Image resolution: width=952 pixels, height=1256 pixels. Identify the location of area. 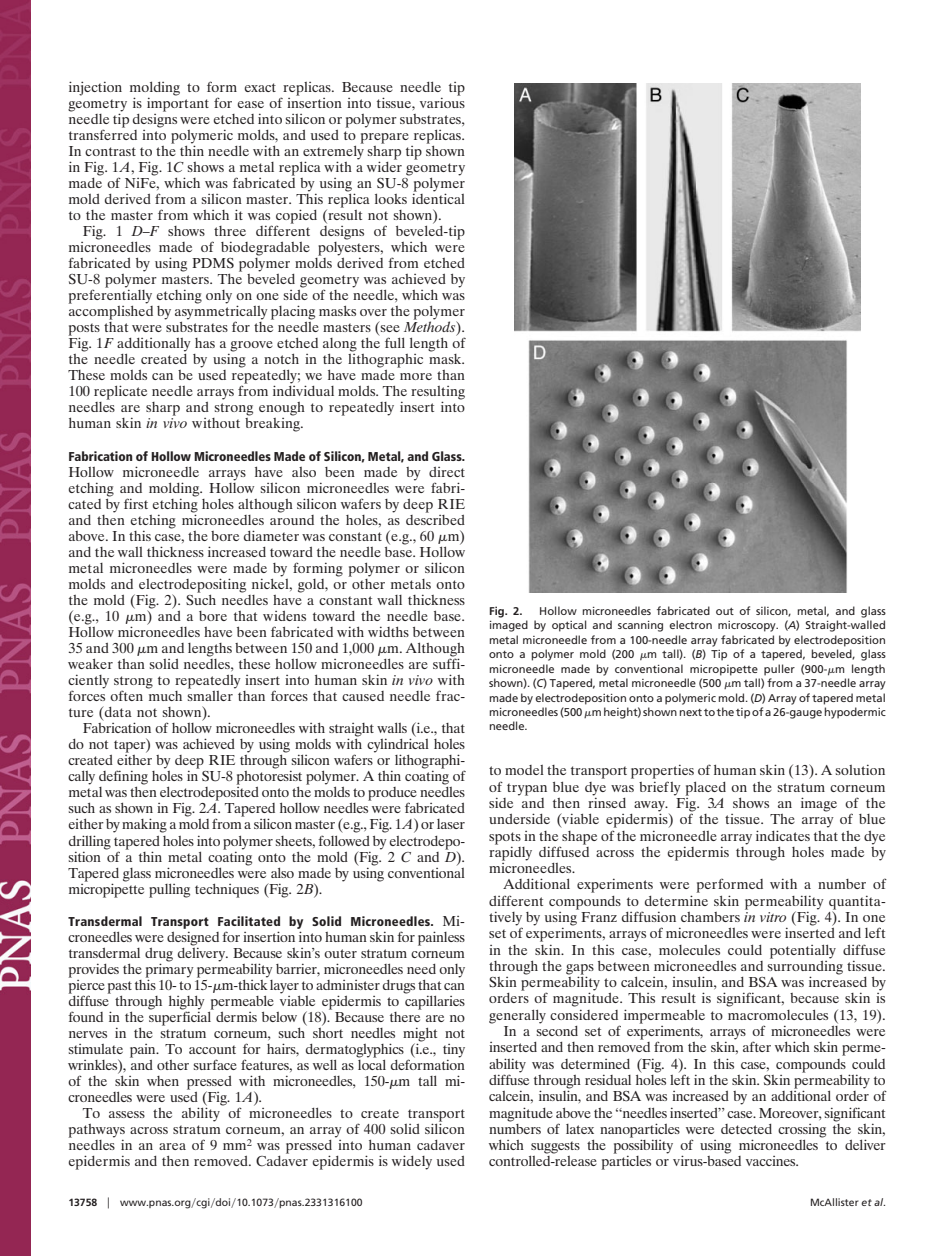
(172, 1146).
